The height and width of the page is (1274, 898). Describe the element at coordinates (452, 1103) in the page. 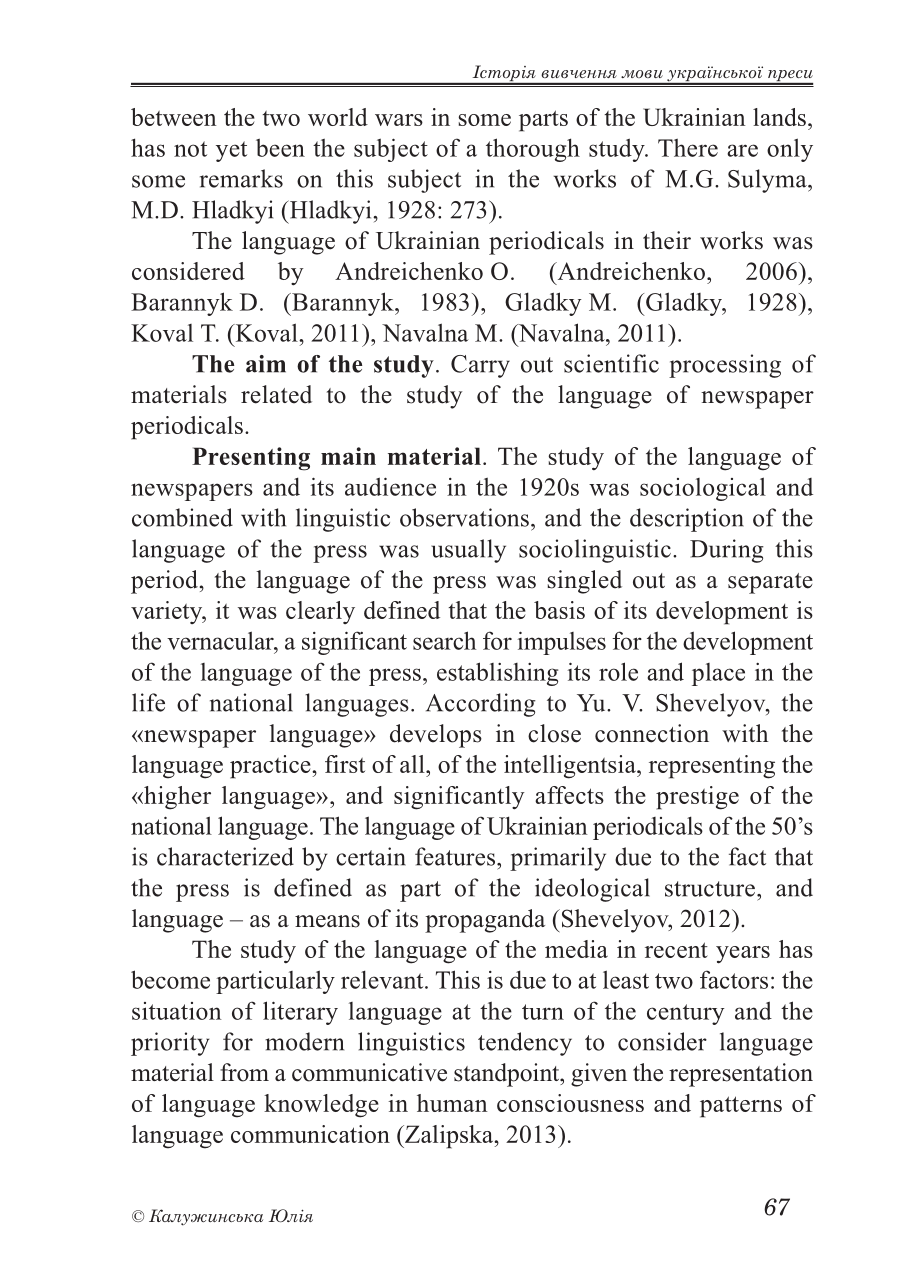

I see `human` at that location.
